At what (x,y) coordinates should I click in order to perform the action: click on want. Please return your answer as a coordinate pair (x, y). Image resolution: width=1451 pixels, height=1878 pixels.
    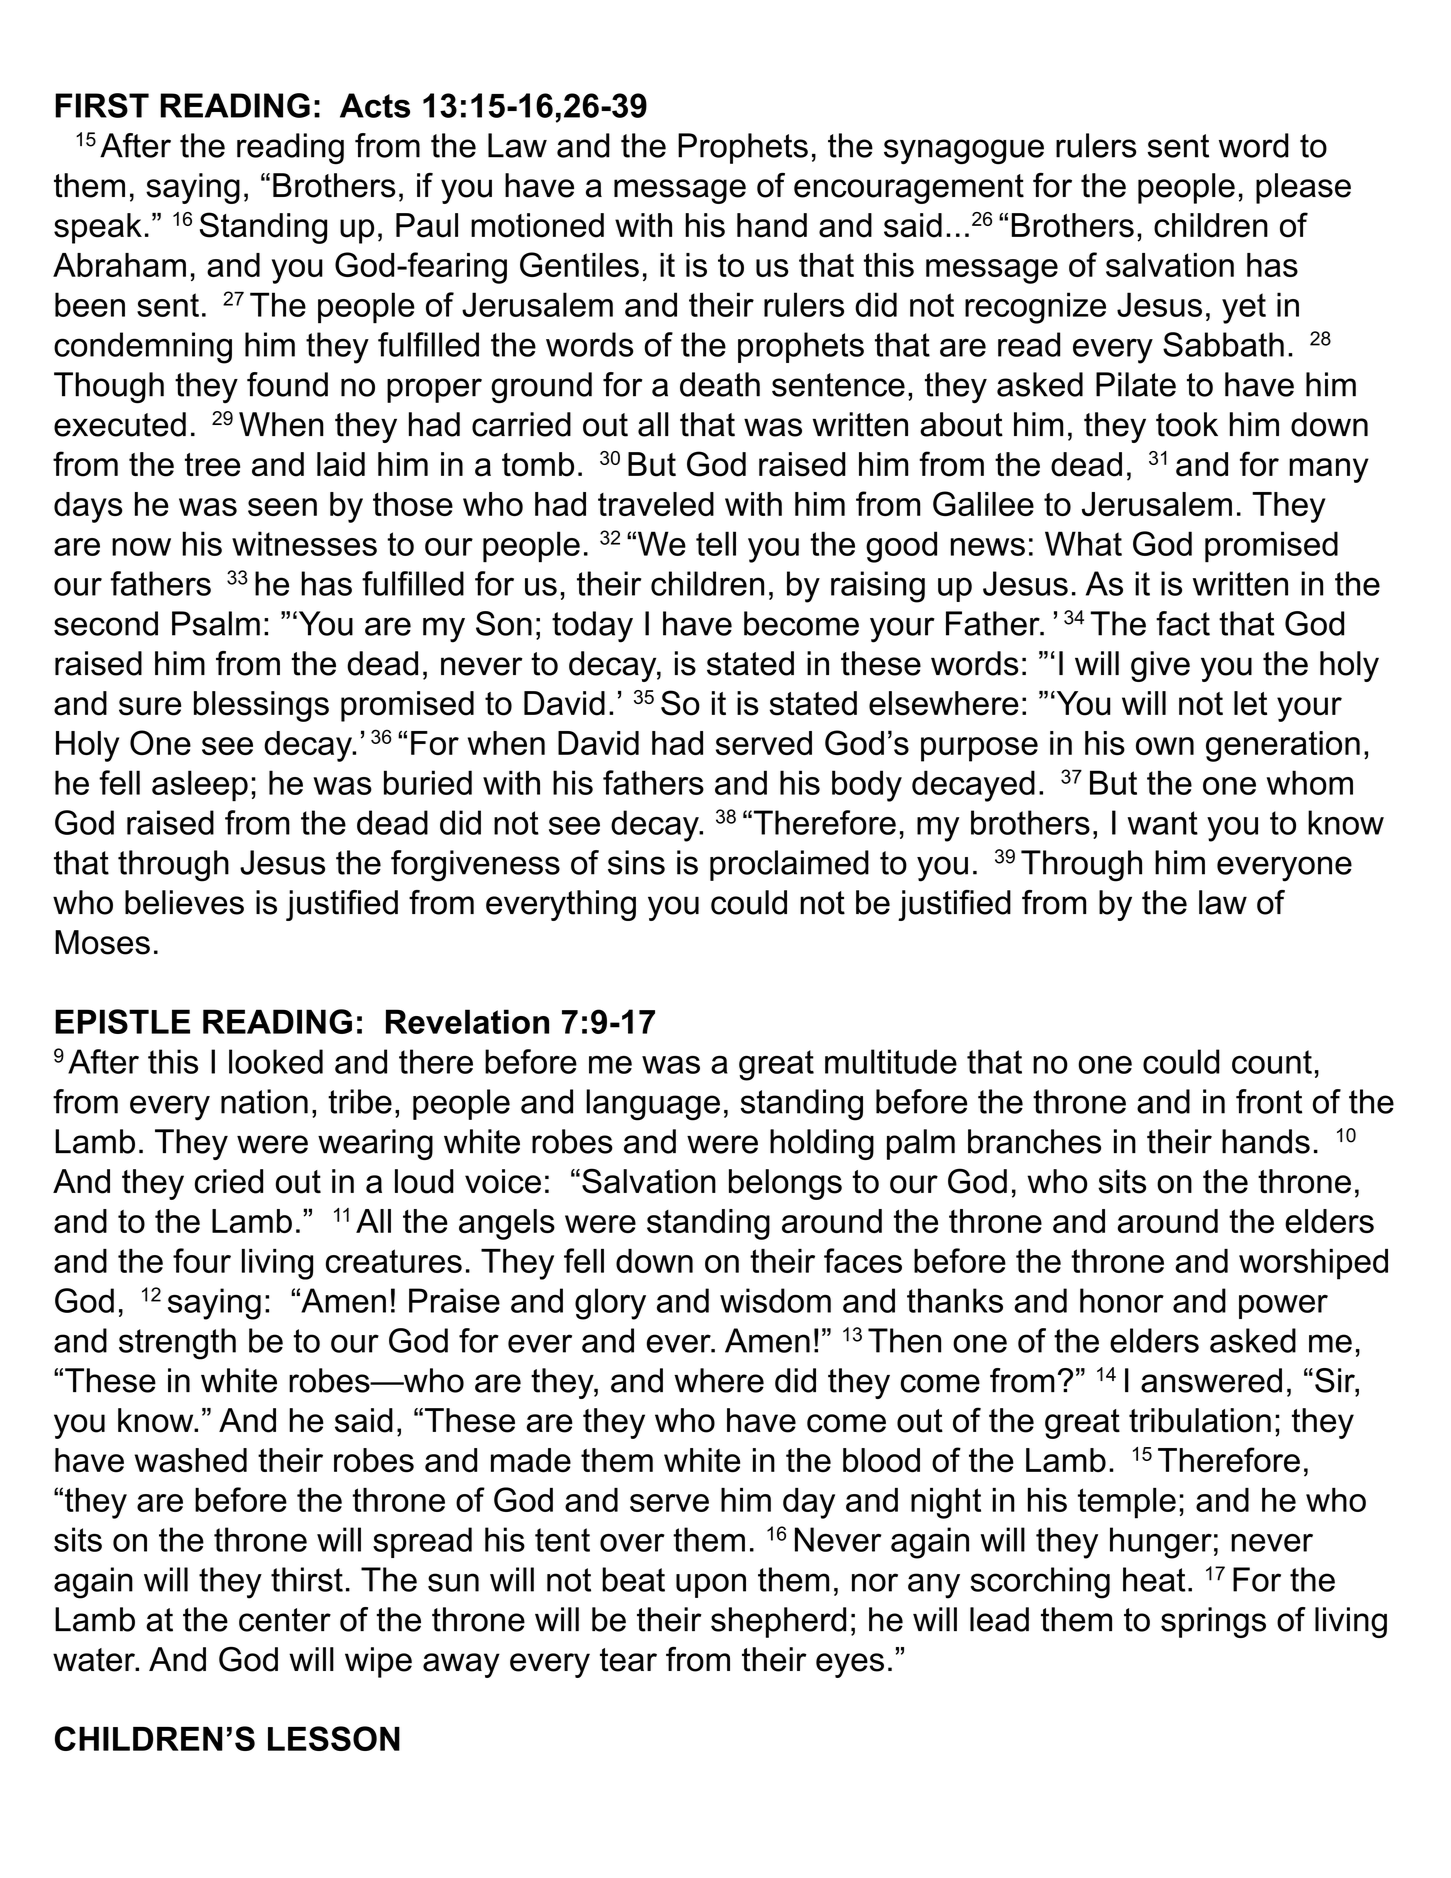
    Looking at the image, I should click on (1163, 823).
